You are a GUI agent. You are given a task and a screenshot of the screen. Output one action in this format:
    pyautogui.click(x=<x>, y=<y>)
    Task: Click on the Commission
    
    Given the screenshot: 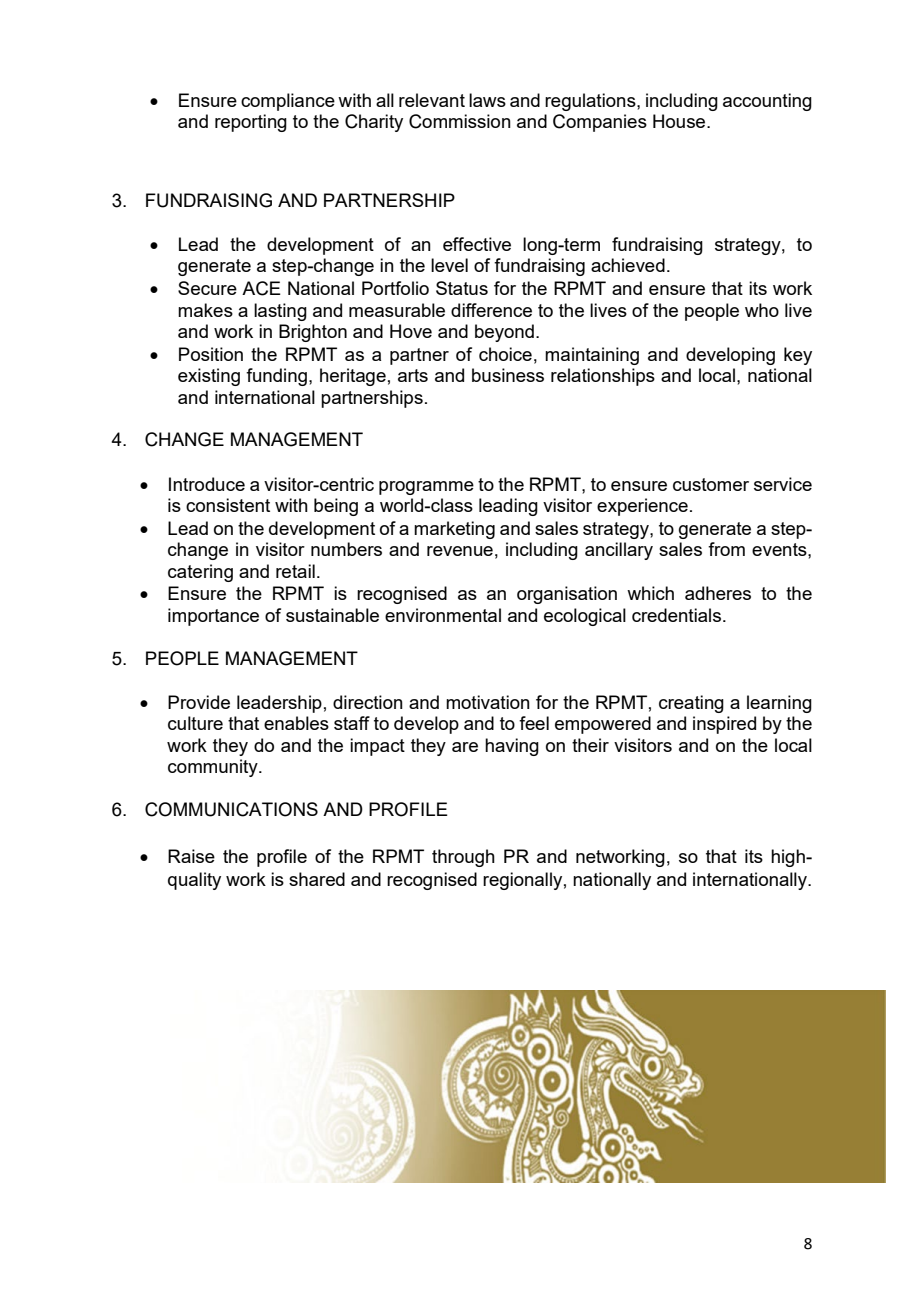 What is the action you would take?
    pyautogui.click(x=460, y=121)
